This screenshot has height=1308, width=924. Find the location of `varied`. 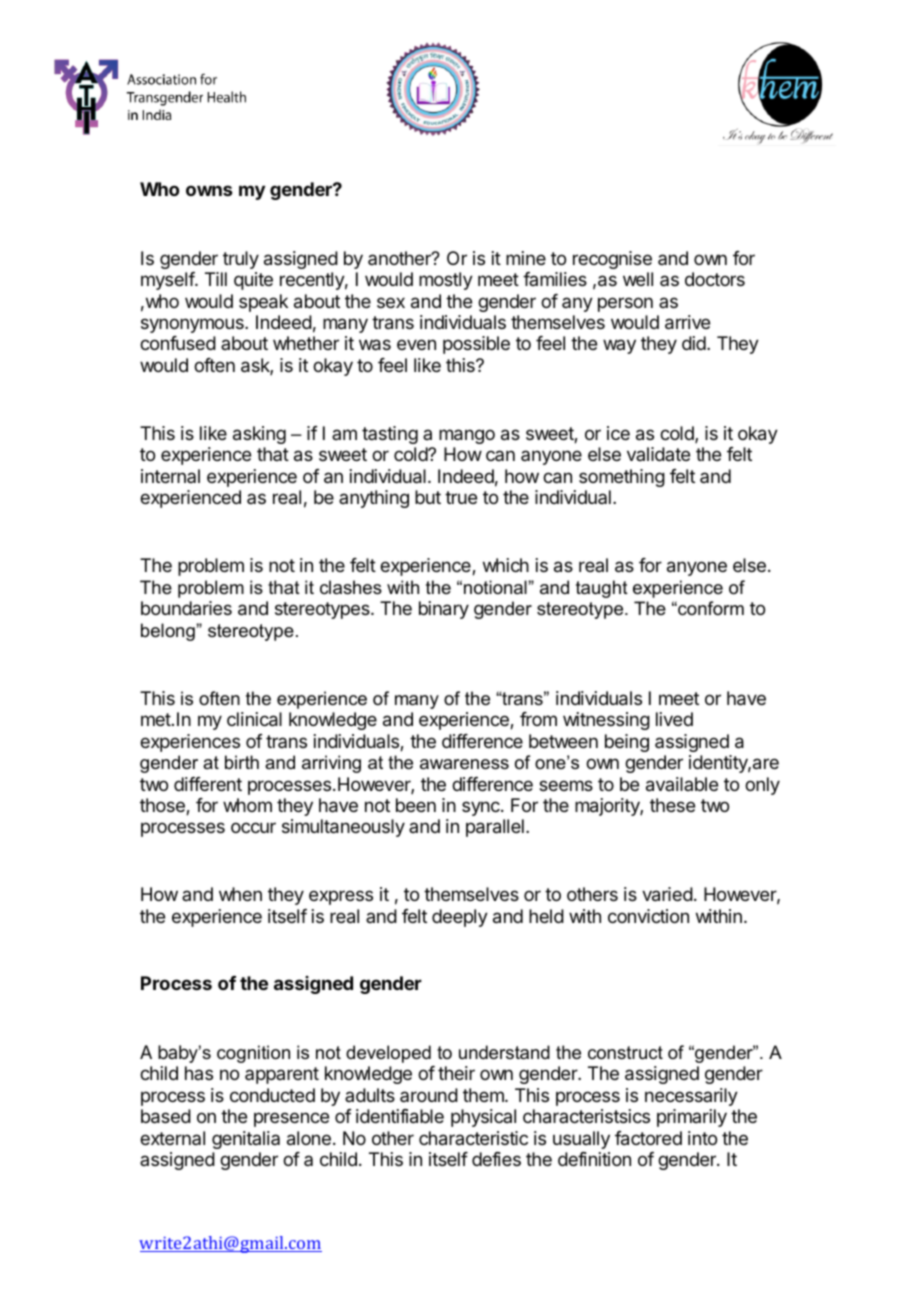

varied is located at coordinates (667, 894).
